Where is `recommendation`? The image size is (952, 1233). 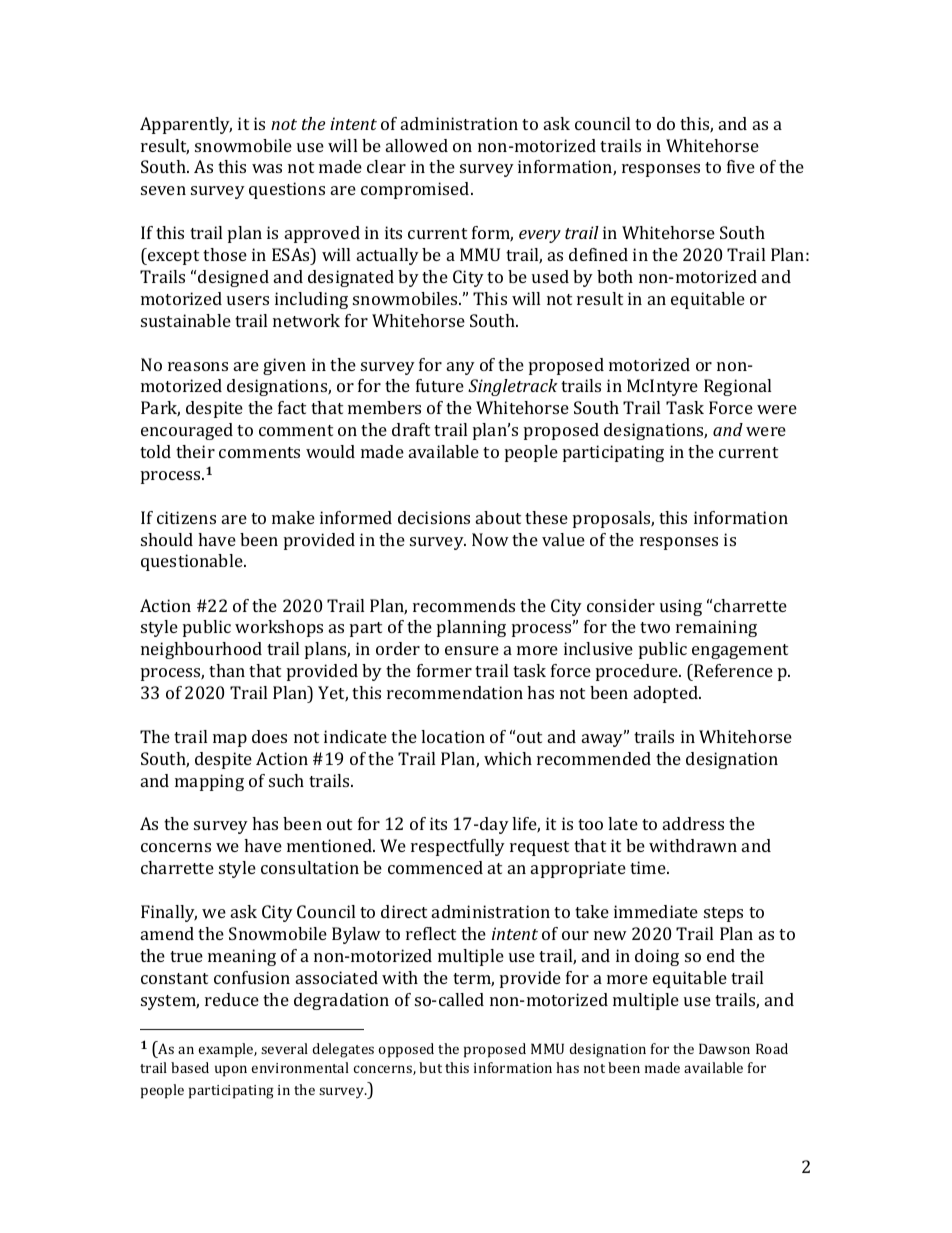 recommendation is located at coordinates (455, 692).
